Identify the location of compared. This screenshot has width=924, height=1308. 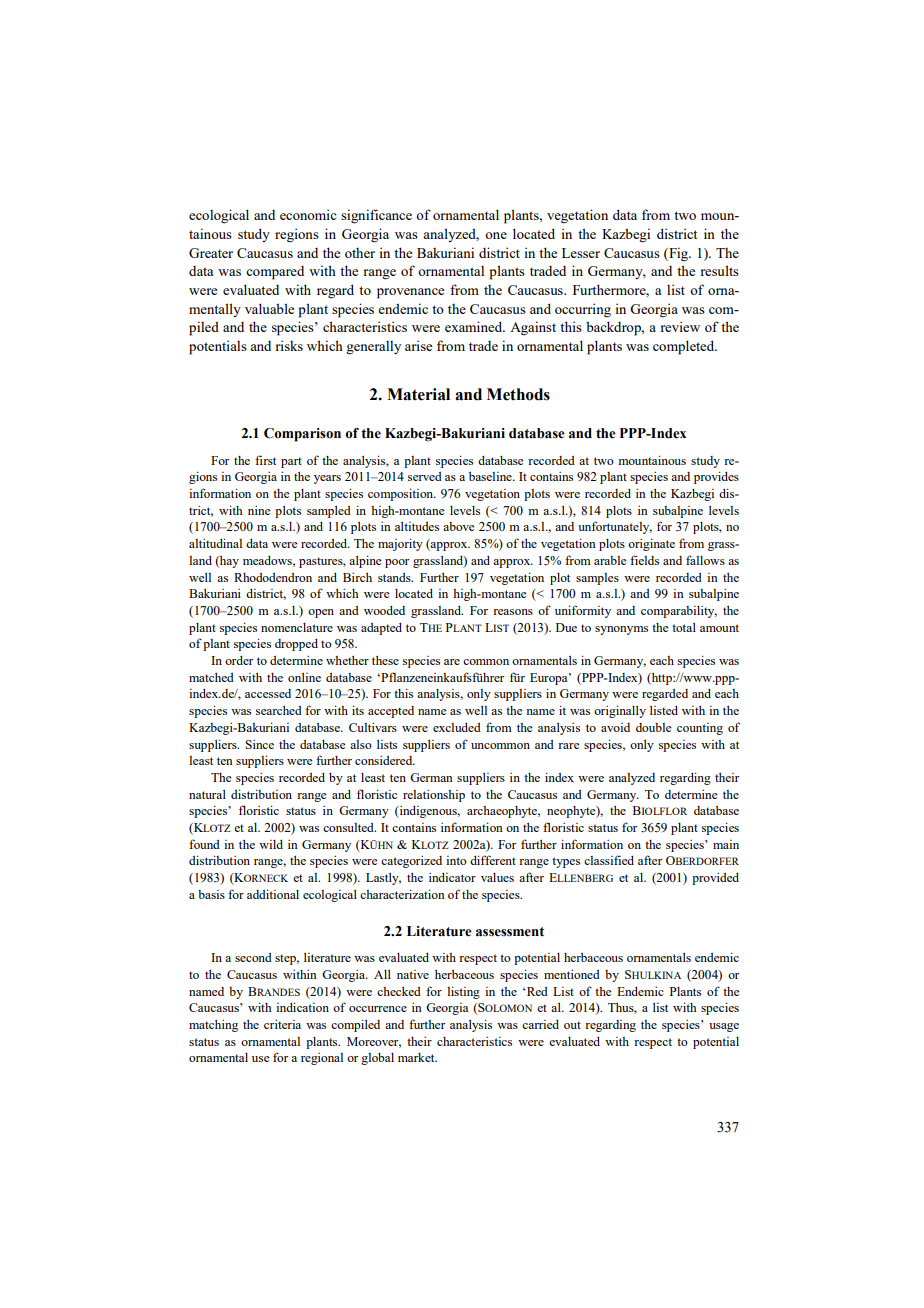
(275, 273).
